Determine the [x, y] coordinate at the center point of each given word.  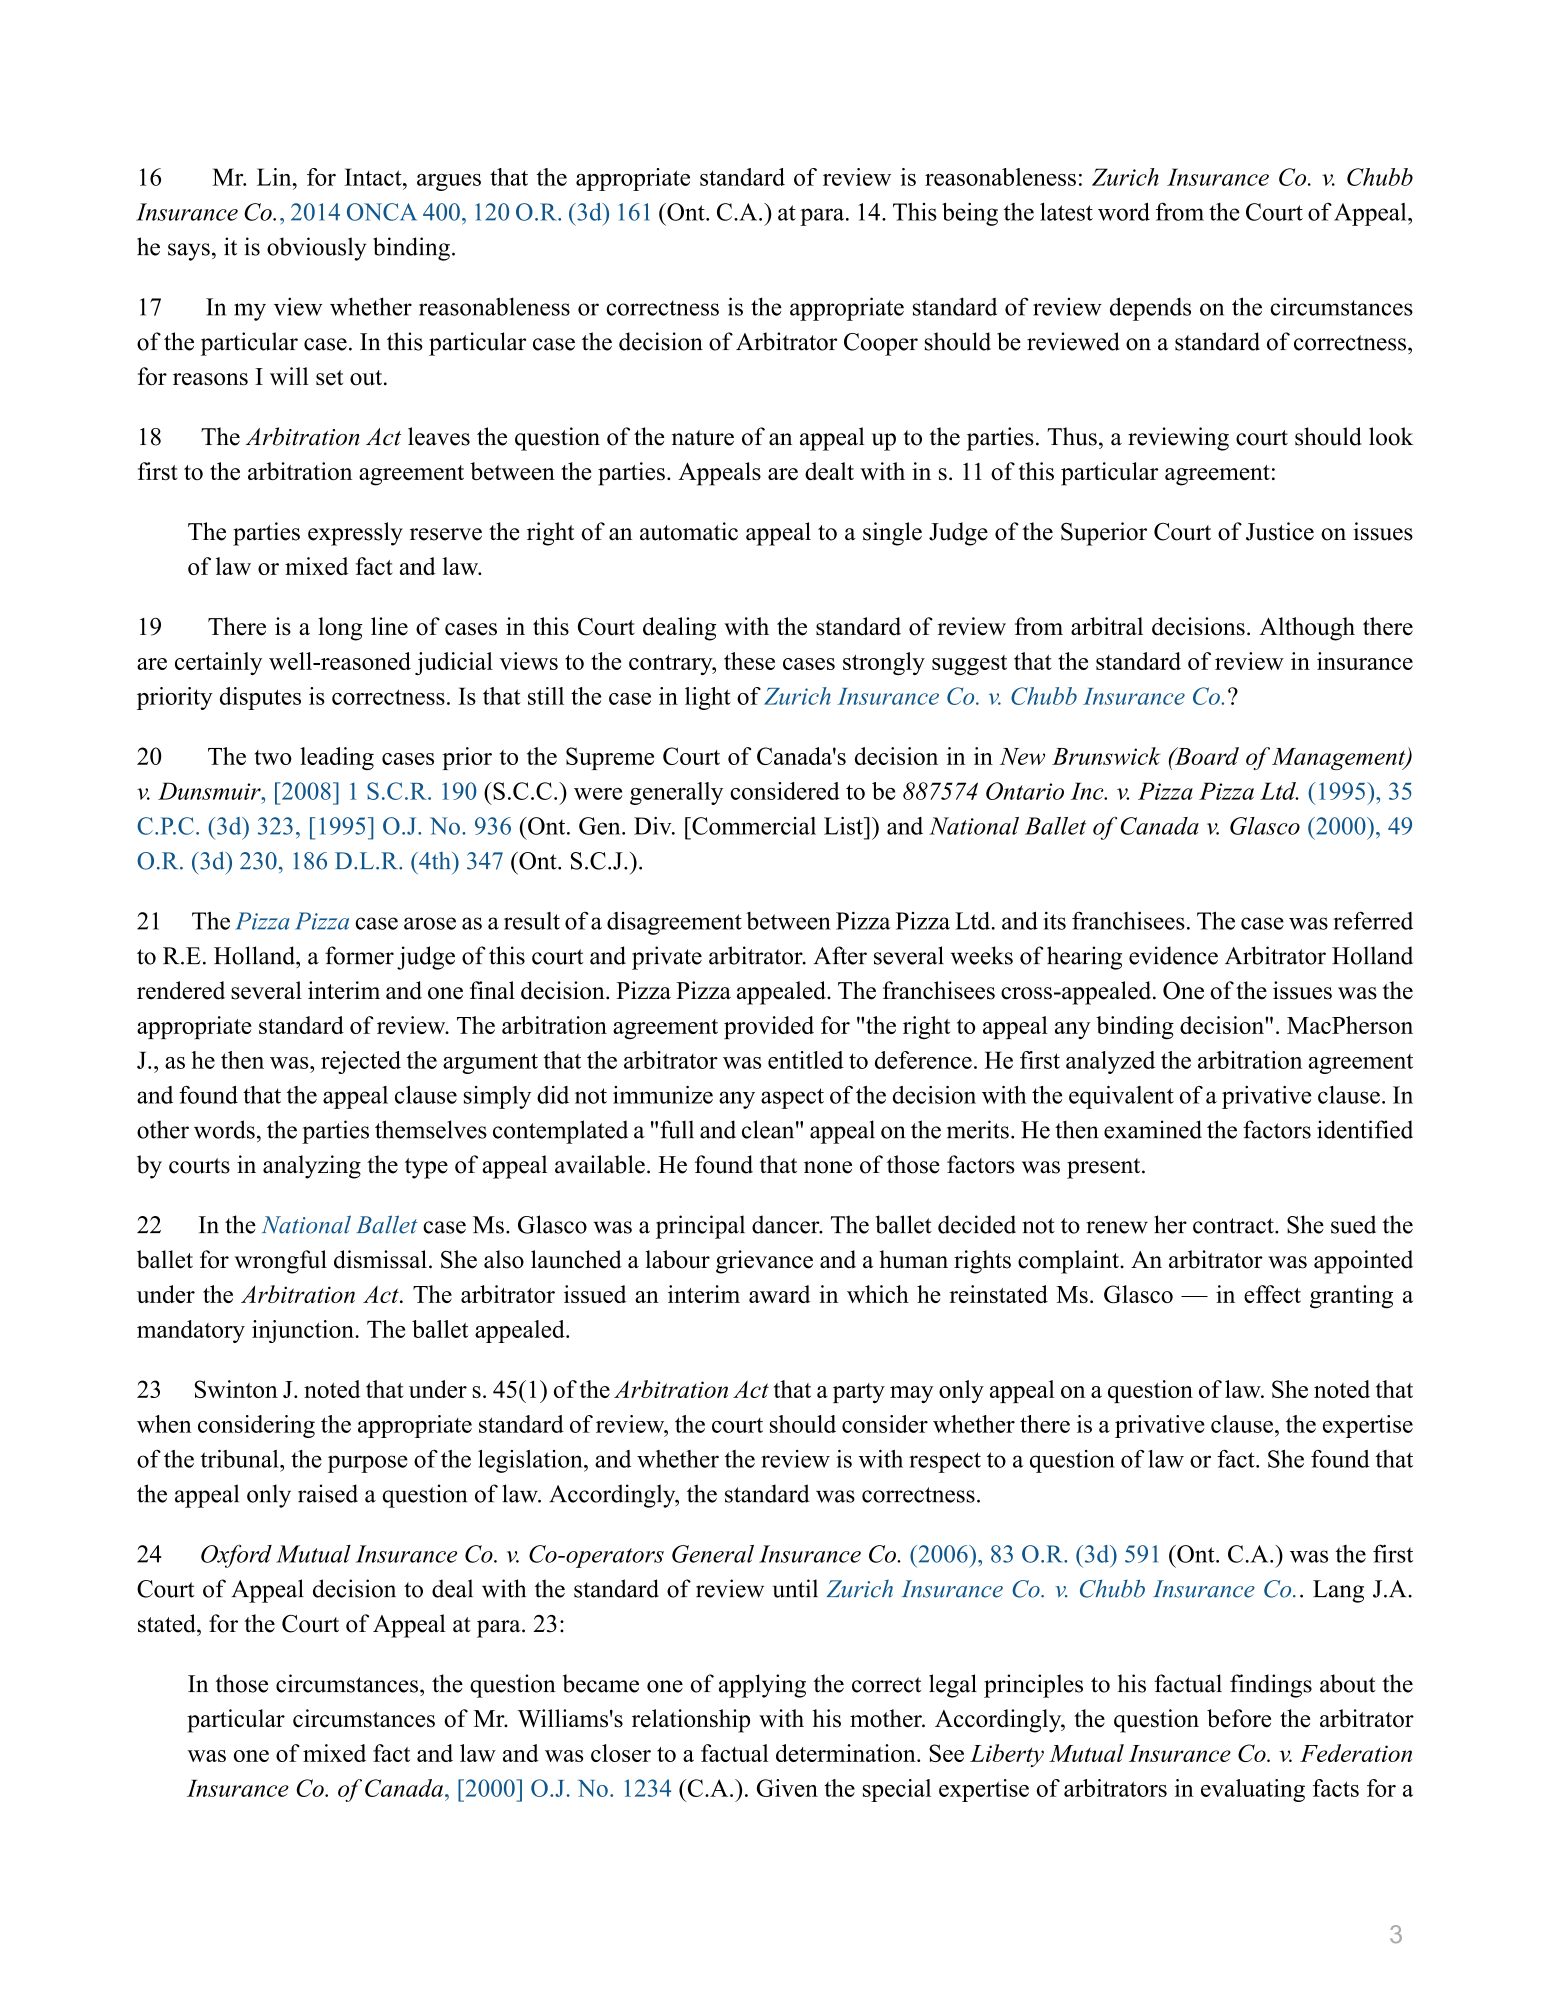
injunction [304, 1331]
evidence [1173, 955]
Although [1307, 629]
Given [787, 1788]
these [749, 661]
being [970, 214]
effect [1272, 1294]
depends [1150, 309]
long [340, 629]
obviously [316, 249]
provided [769, 1027]
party [859, 1393]
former [359, 955]
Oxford [236, 1556]
